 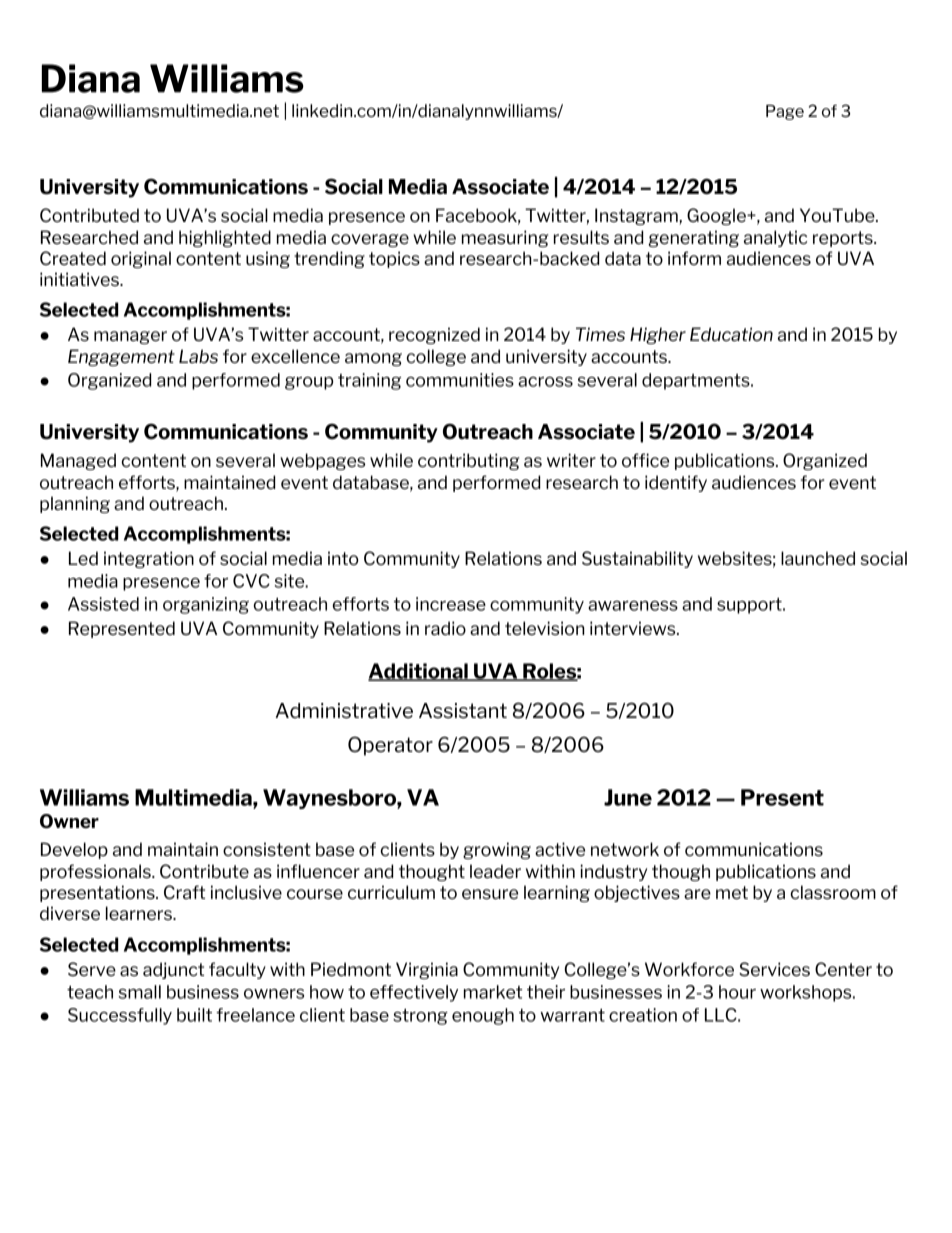 What do you see at coordinates (697, 381) in the screenshot?
I see `departments` at bounding box center [697, 381].
